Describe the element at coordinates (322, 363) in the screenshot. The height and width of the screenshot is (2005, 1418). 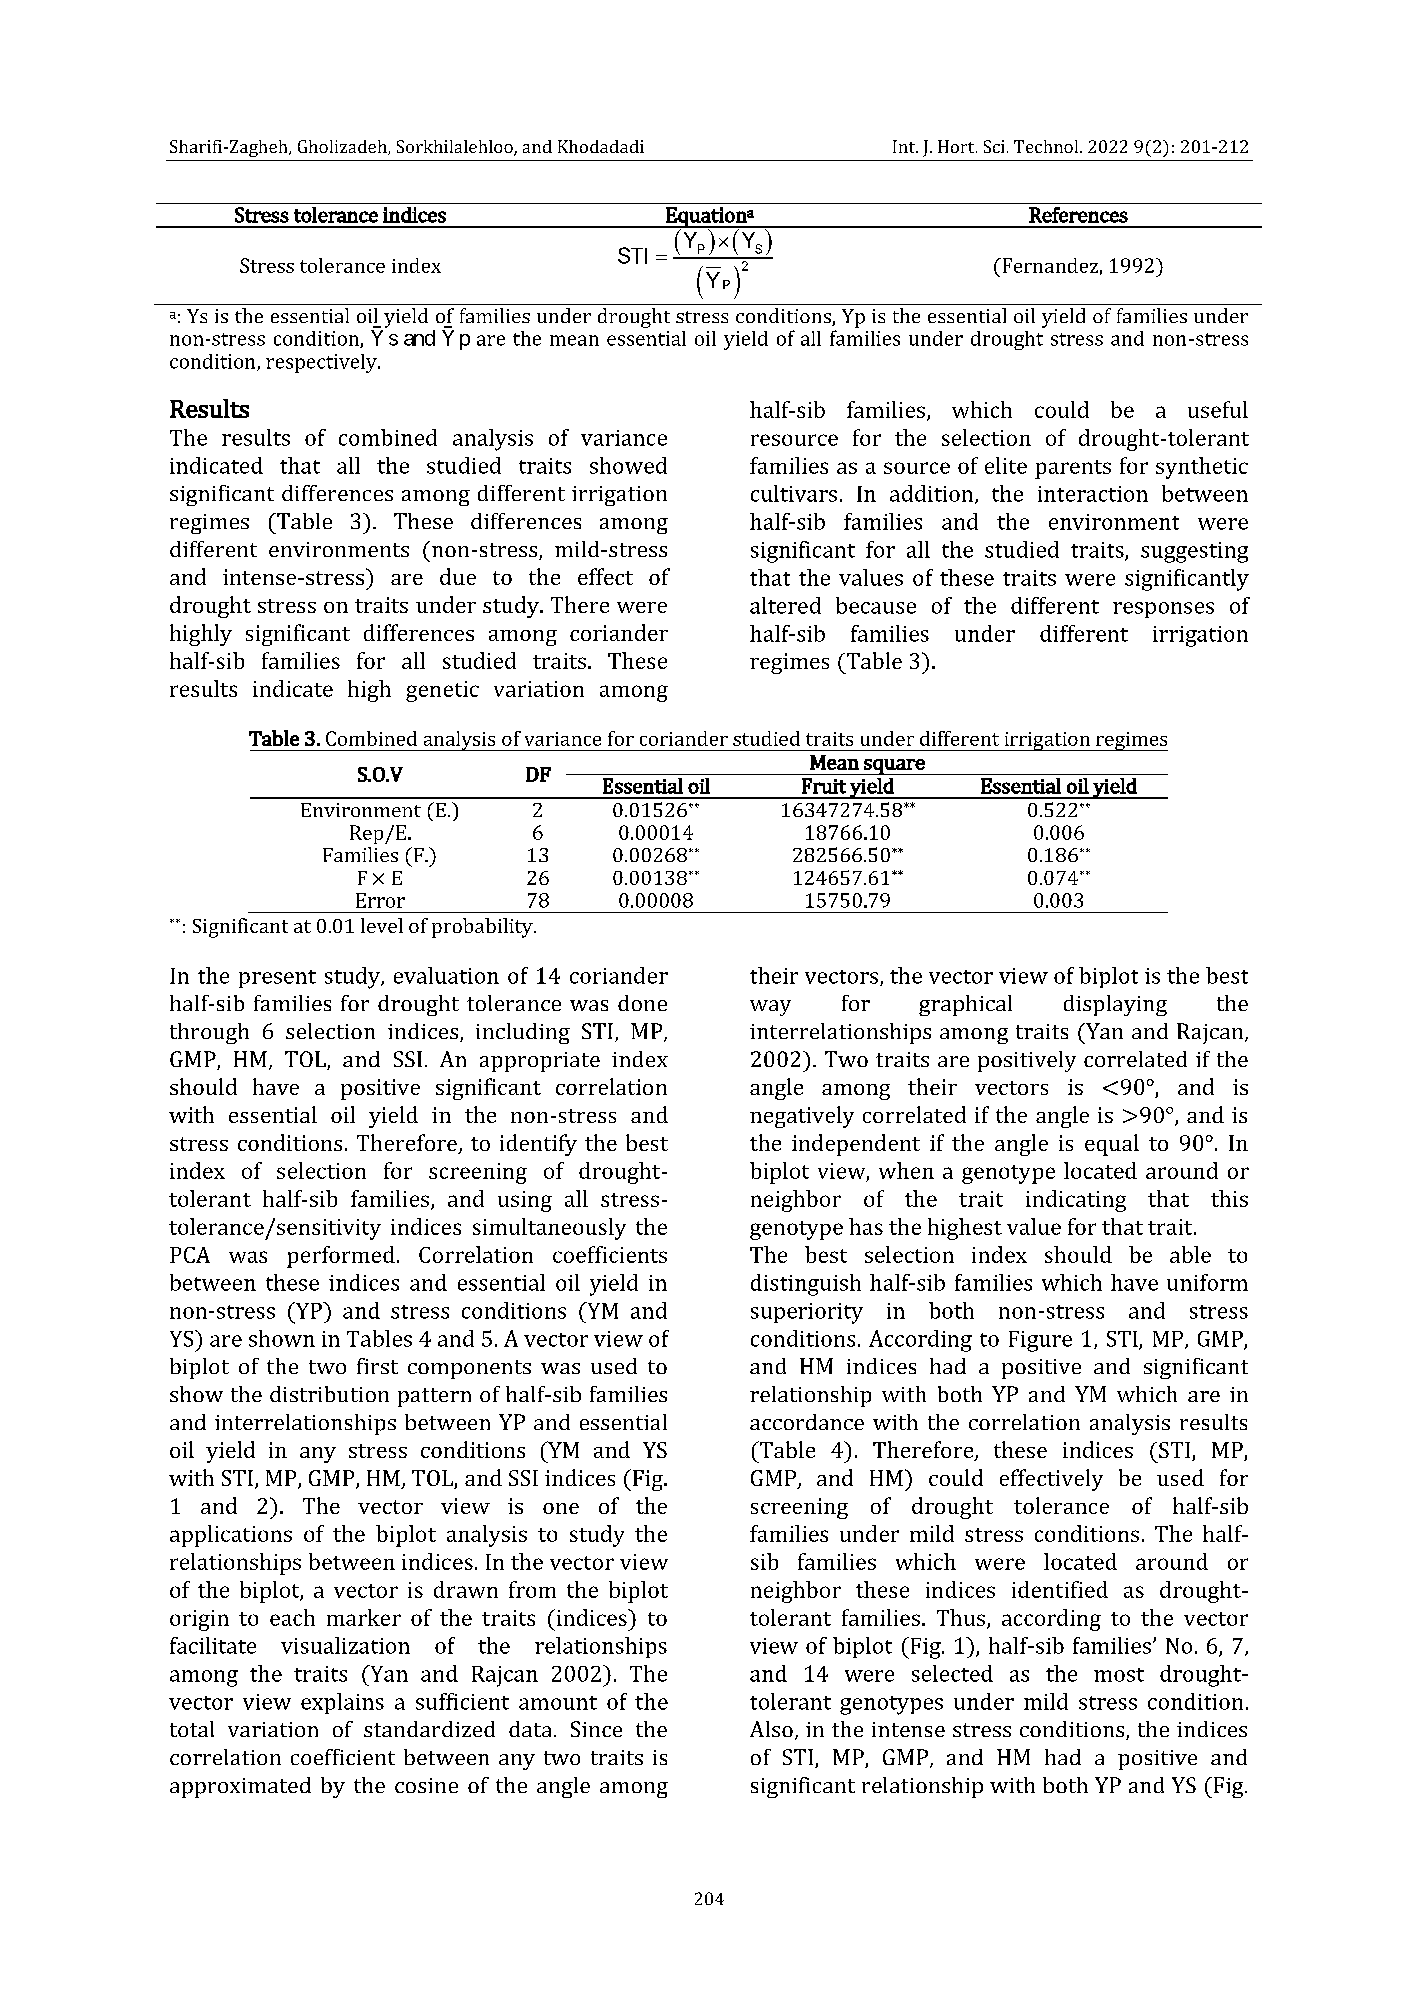
I see `respectively` at that location.
